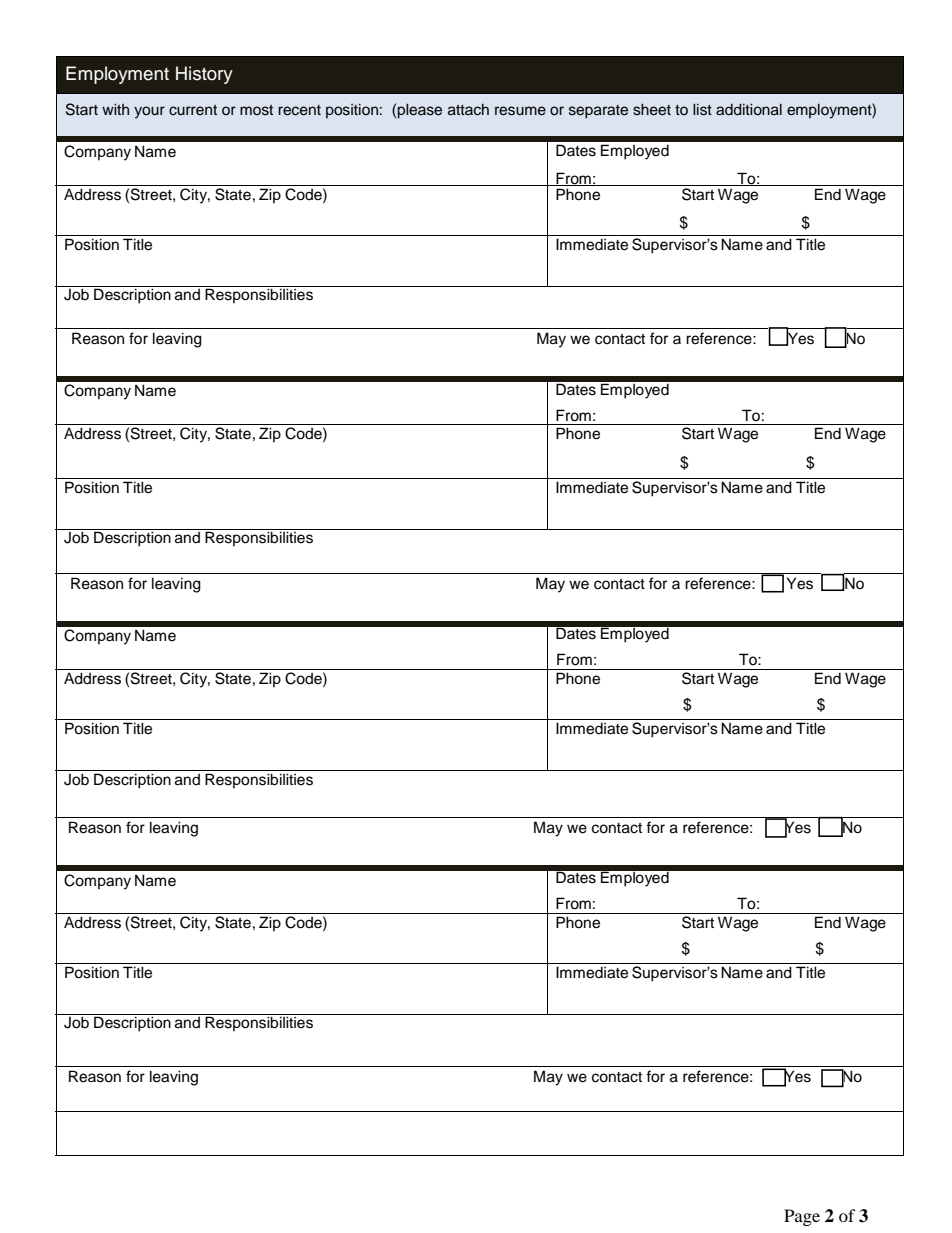 This screenshot has height=1233, width=952. What do you see at coordinates (749, 110) in the screenshot?
I see `additional` at bounding box center [749, 110].
